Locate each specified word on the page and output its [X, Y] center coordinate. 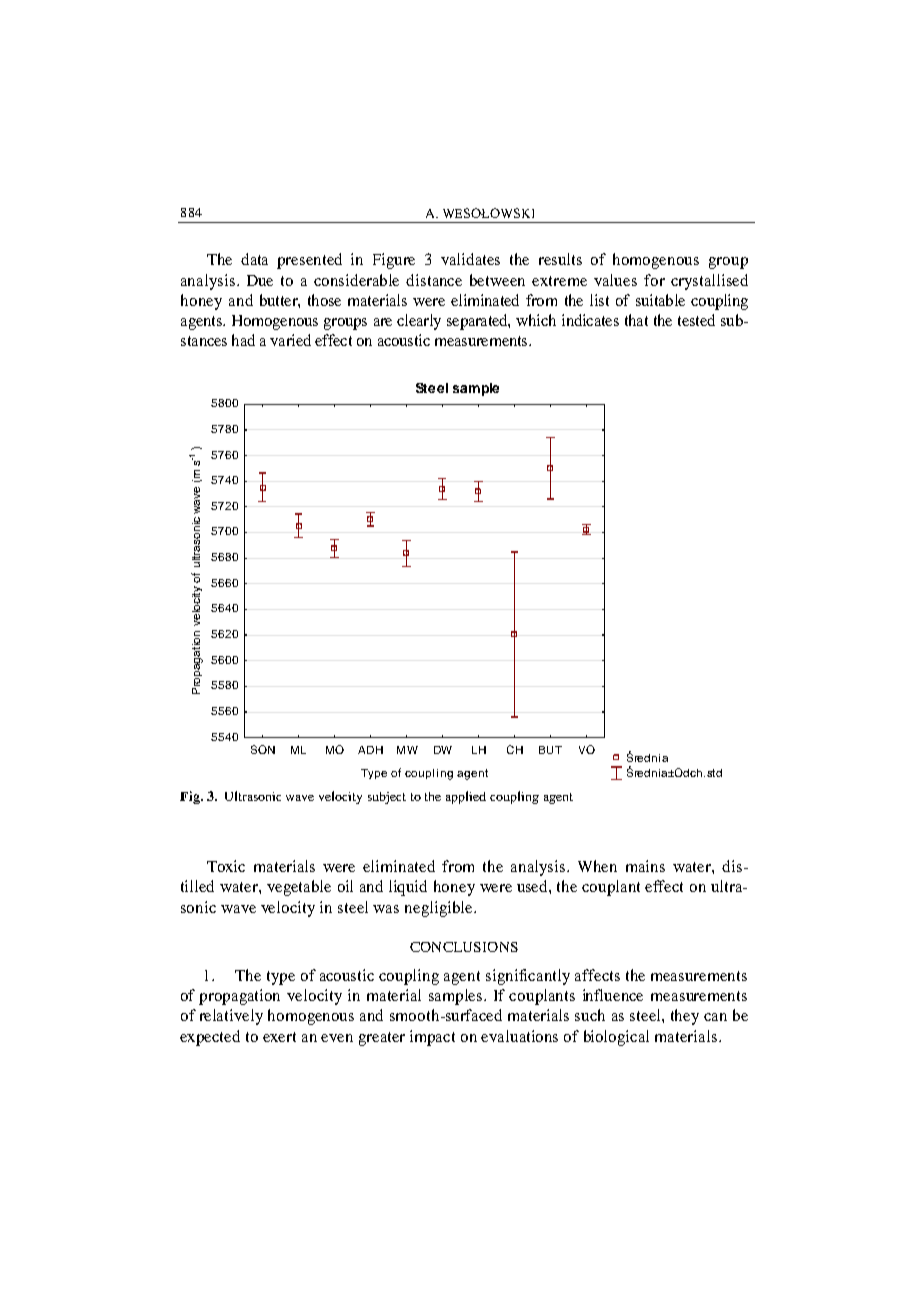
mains [645, 866]
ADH [370, 750]
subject [387, 798]
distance [434, 280]
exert [279, 1037]
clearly [419, 322]
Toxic [226, 866]
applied [466, 797]
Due [260, 280]
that [636, 320]
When [597, 866]
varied [290, 340]
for [654, 280]
